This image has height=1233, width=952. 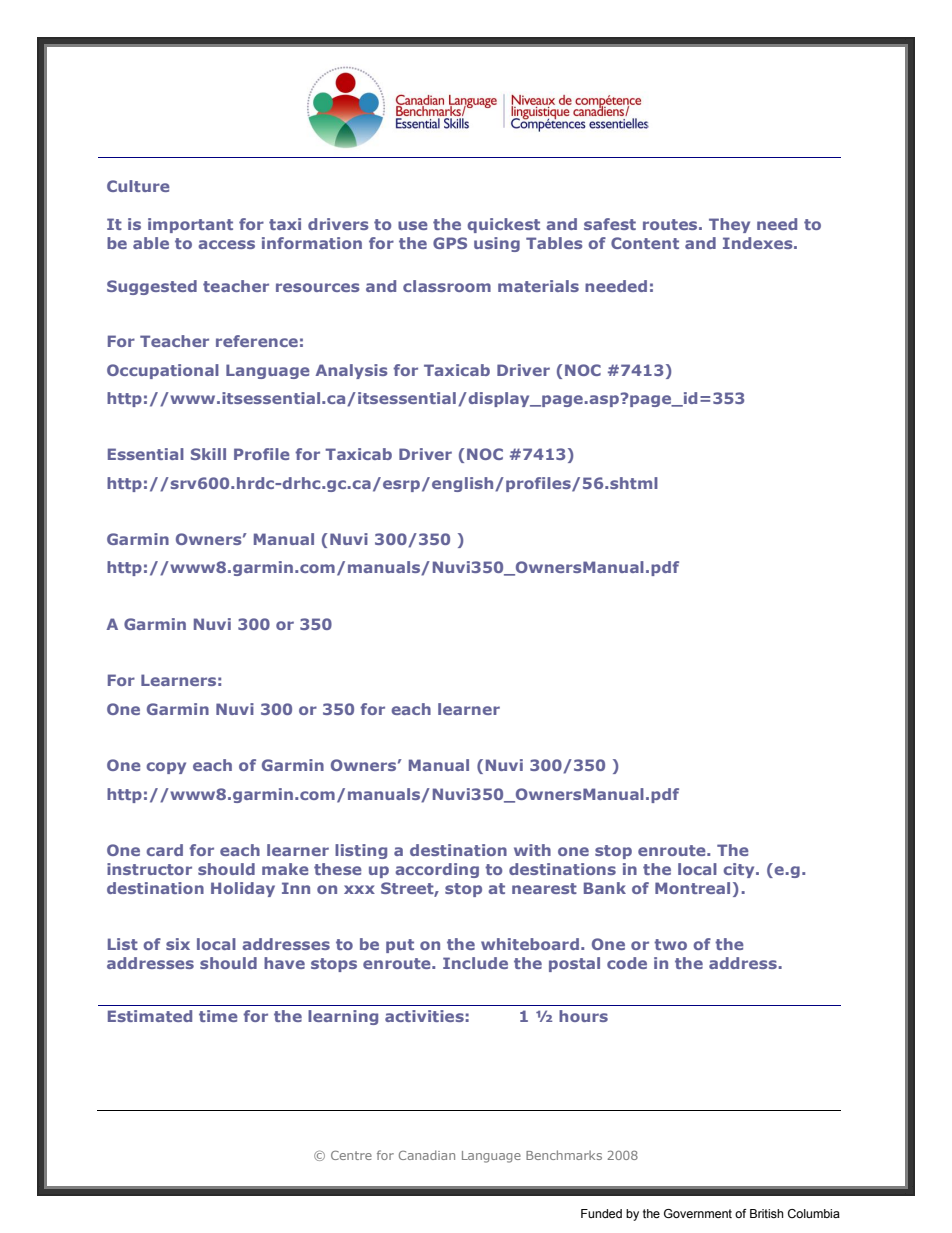 What do you see at coordinates (475, 963) in the image?
I see `Include` at bounding box center [475, 963].
